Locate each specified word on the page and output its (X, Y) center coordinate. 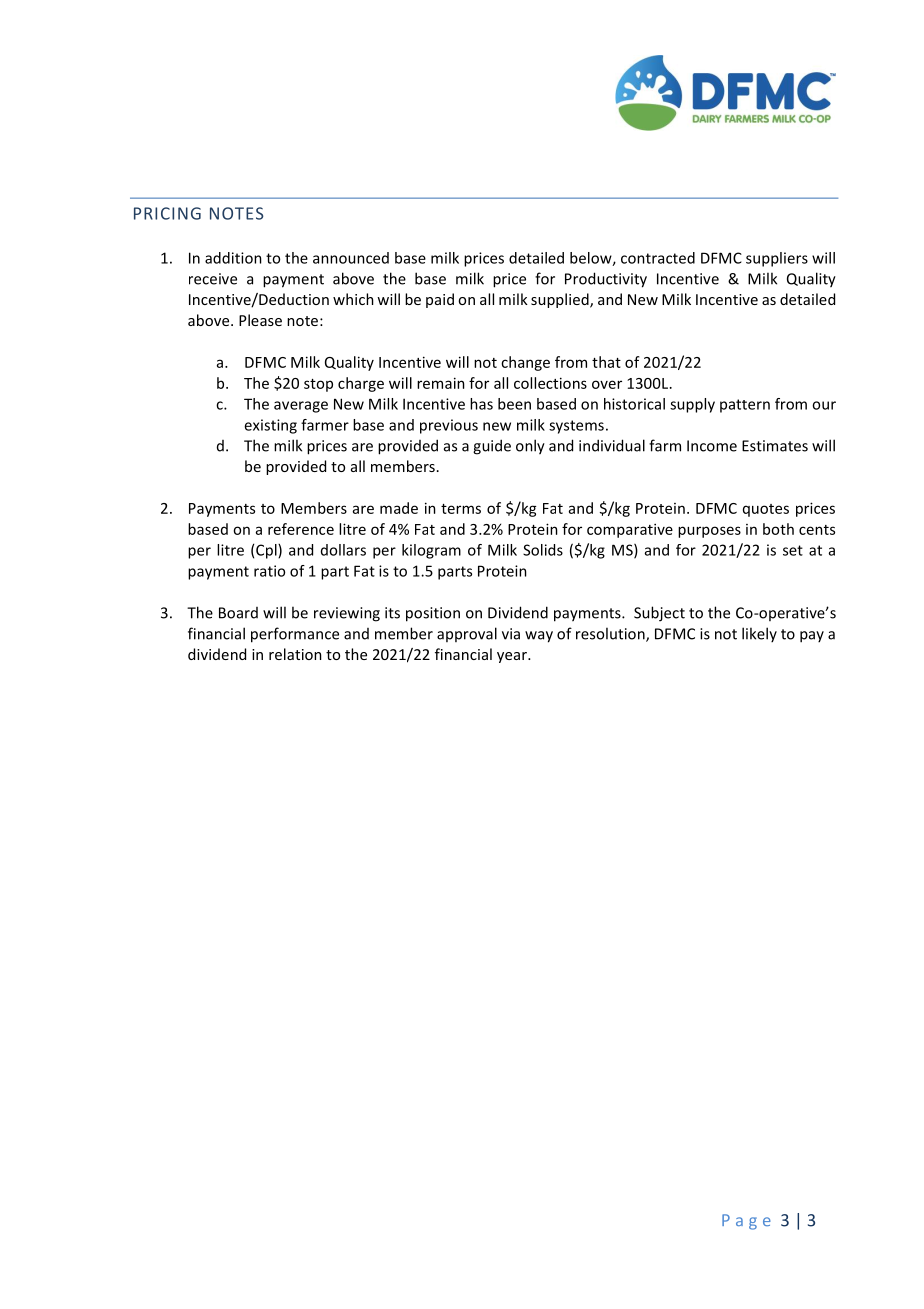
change (525, 363)
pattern (745, 406)
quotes (766, 510)
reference (301, 529)
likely (759, 634)
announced (351, 258)
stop (318, 385)
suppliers (777, 259)
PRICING (167, 213)
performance (295, 635)
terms (461, 509)
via (511, 634)
